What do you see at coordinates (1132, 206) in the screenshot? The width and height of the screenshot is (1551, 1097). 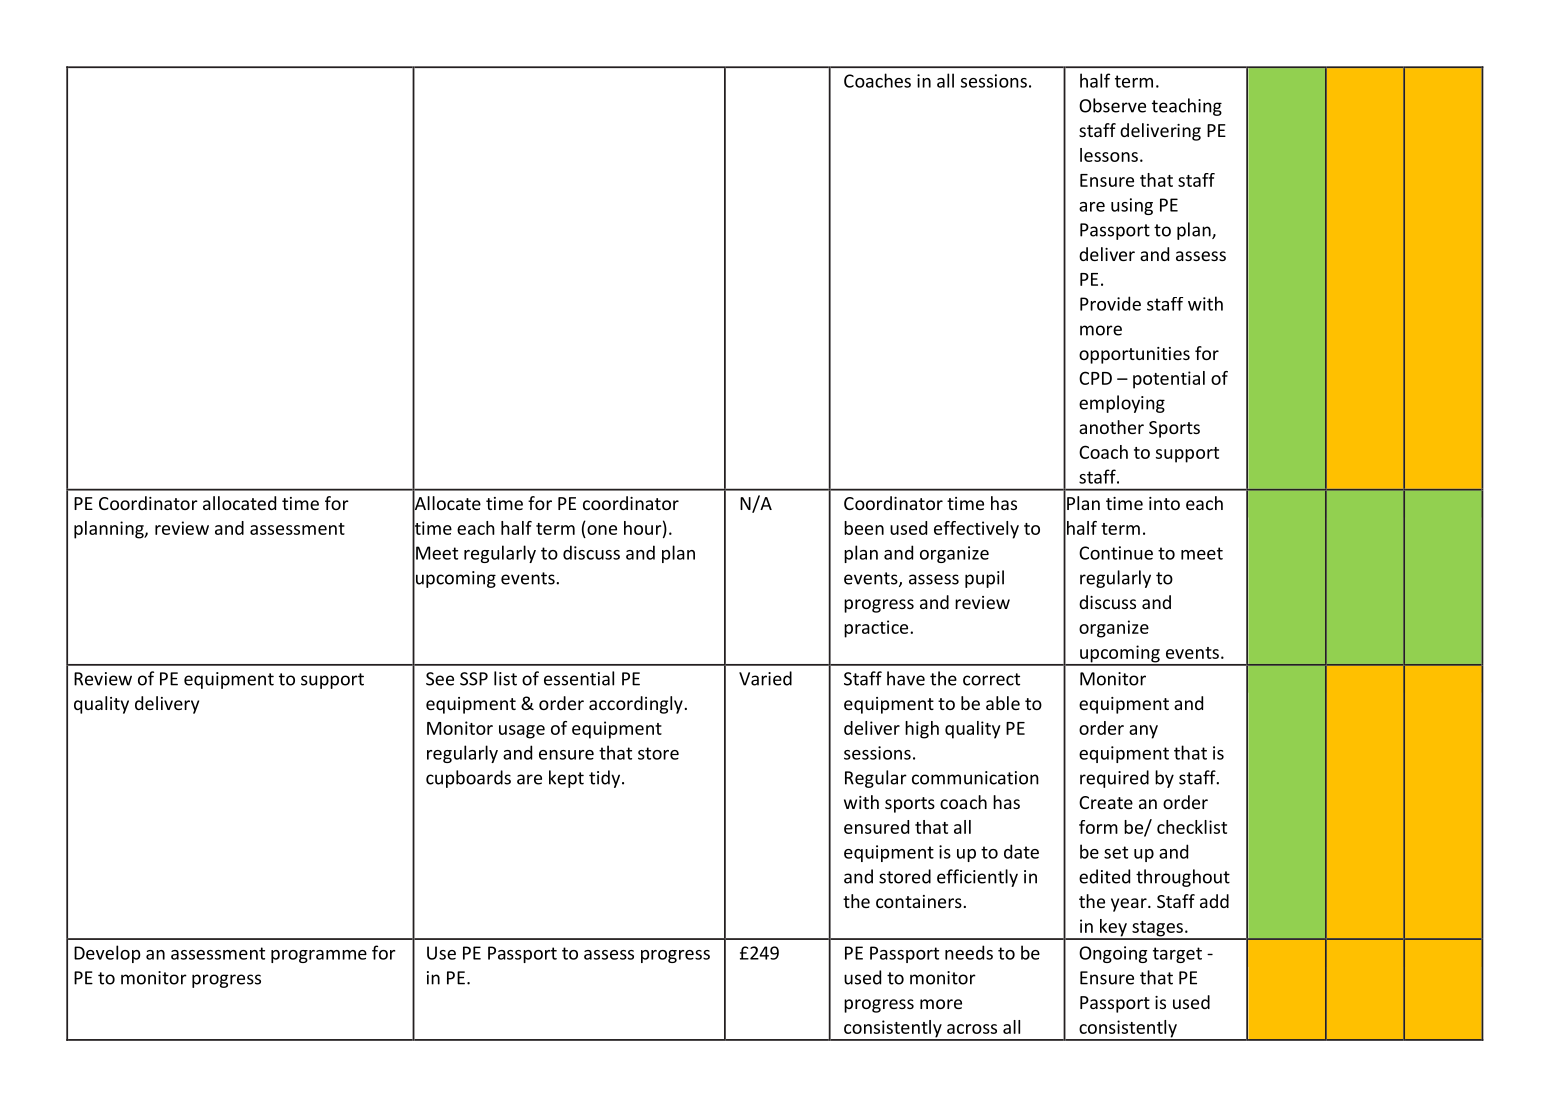 I see `using` at bounding box center [1132, 206].
